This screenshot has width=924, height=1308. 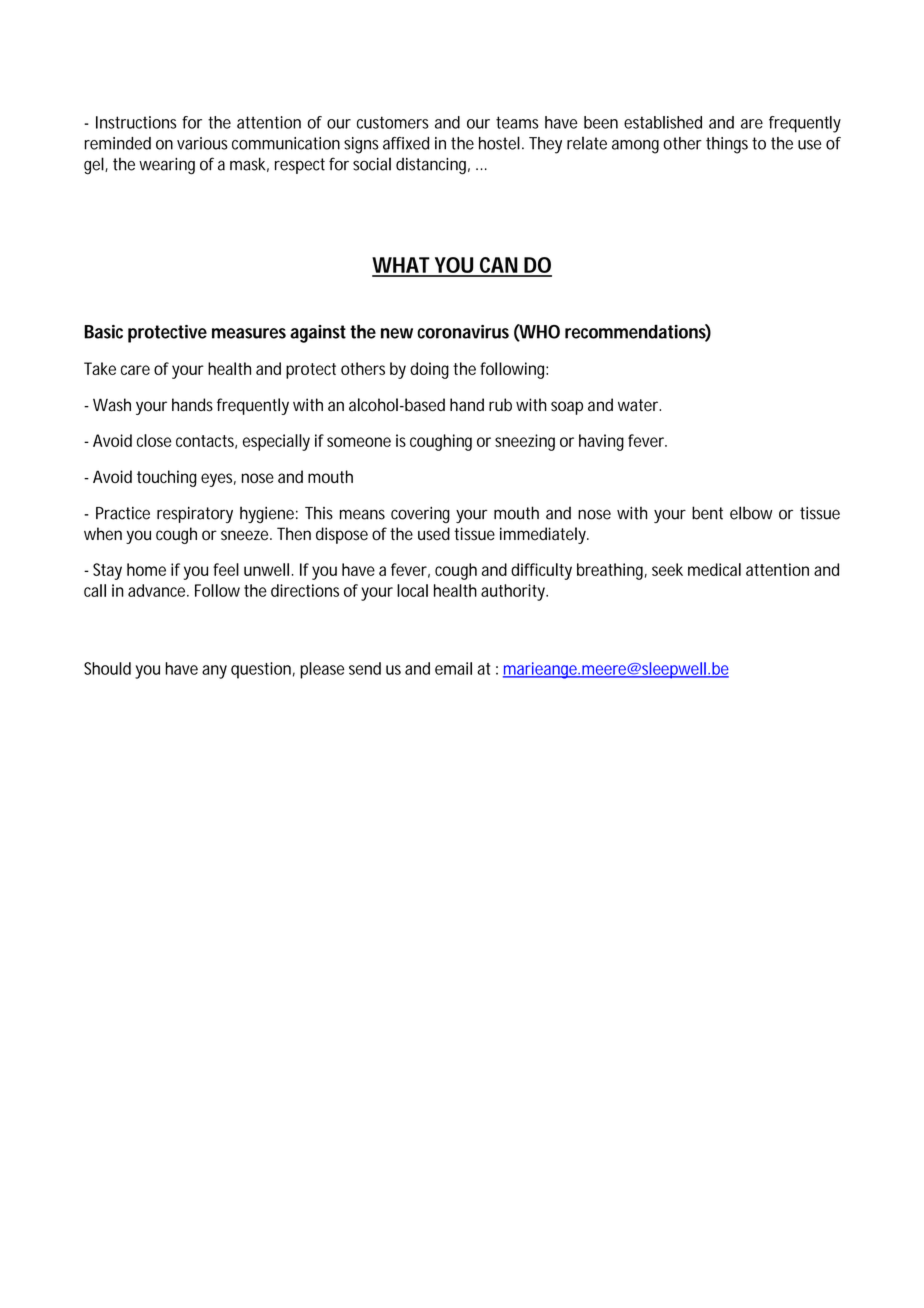 I want to click on coronavirus, so click(x=463, y=332).
